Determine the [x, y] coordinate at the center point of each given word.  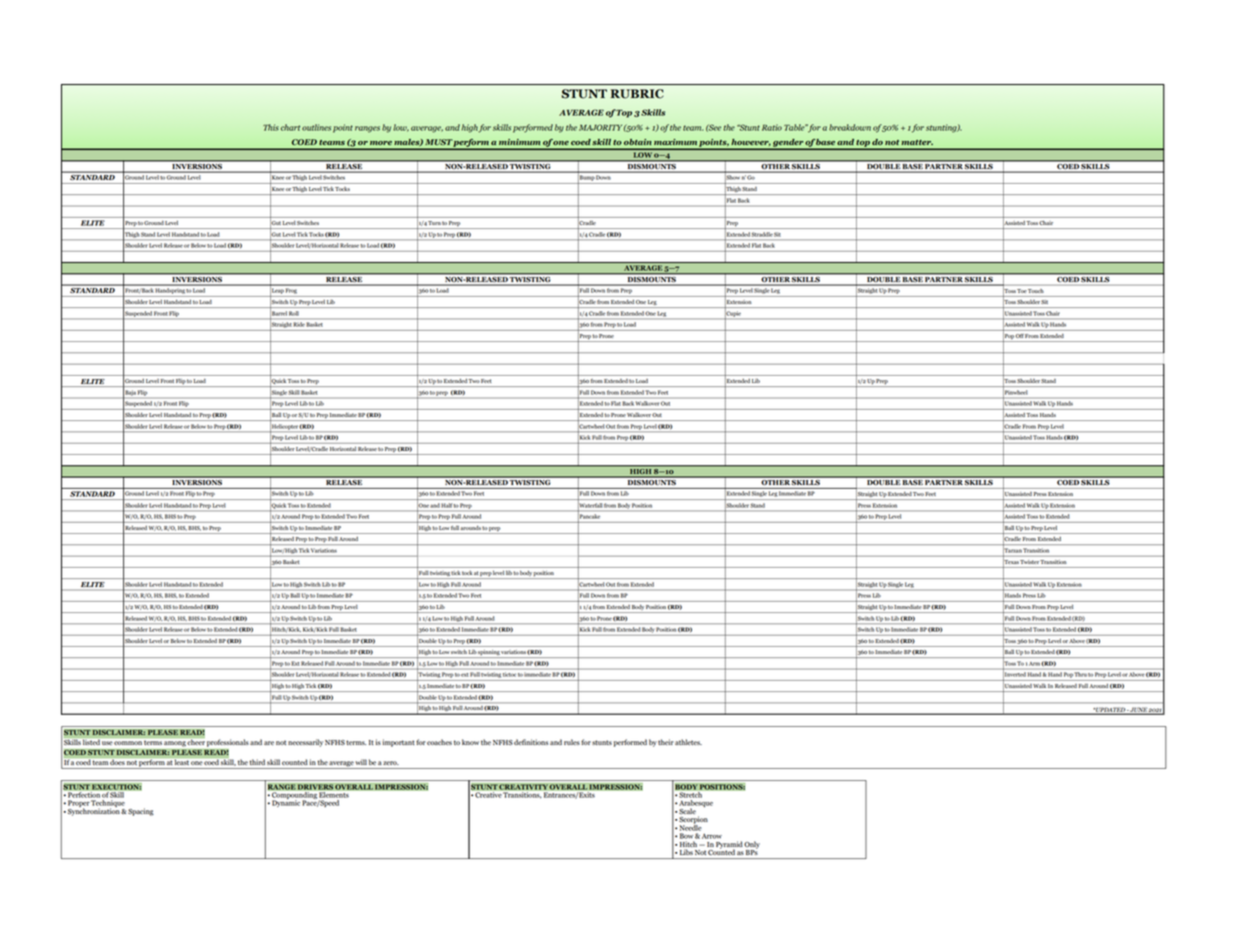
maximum [675, 142]
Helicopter [284, 428]
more [381, 143]
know [470, 742]
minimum [519, 142]
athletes [688, 742]
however [751, 142]
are [269, 743]
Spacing [141, 812]
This [271, 127]
